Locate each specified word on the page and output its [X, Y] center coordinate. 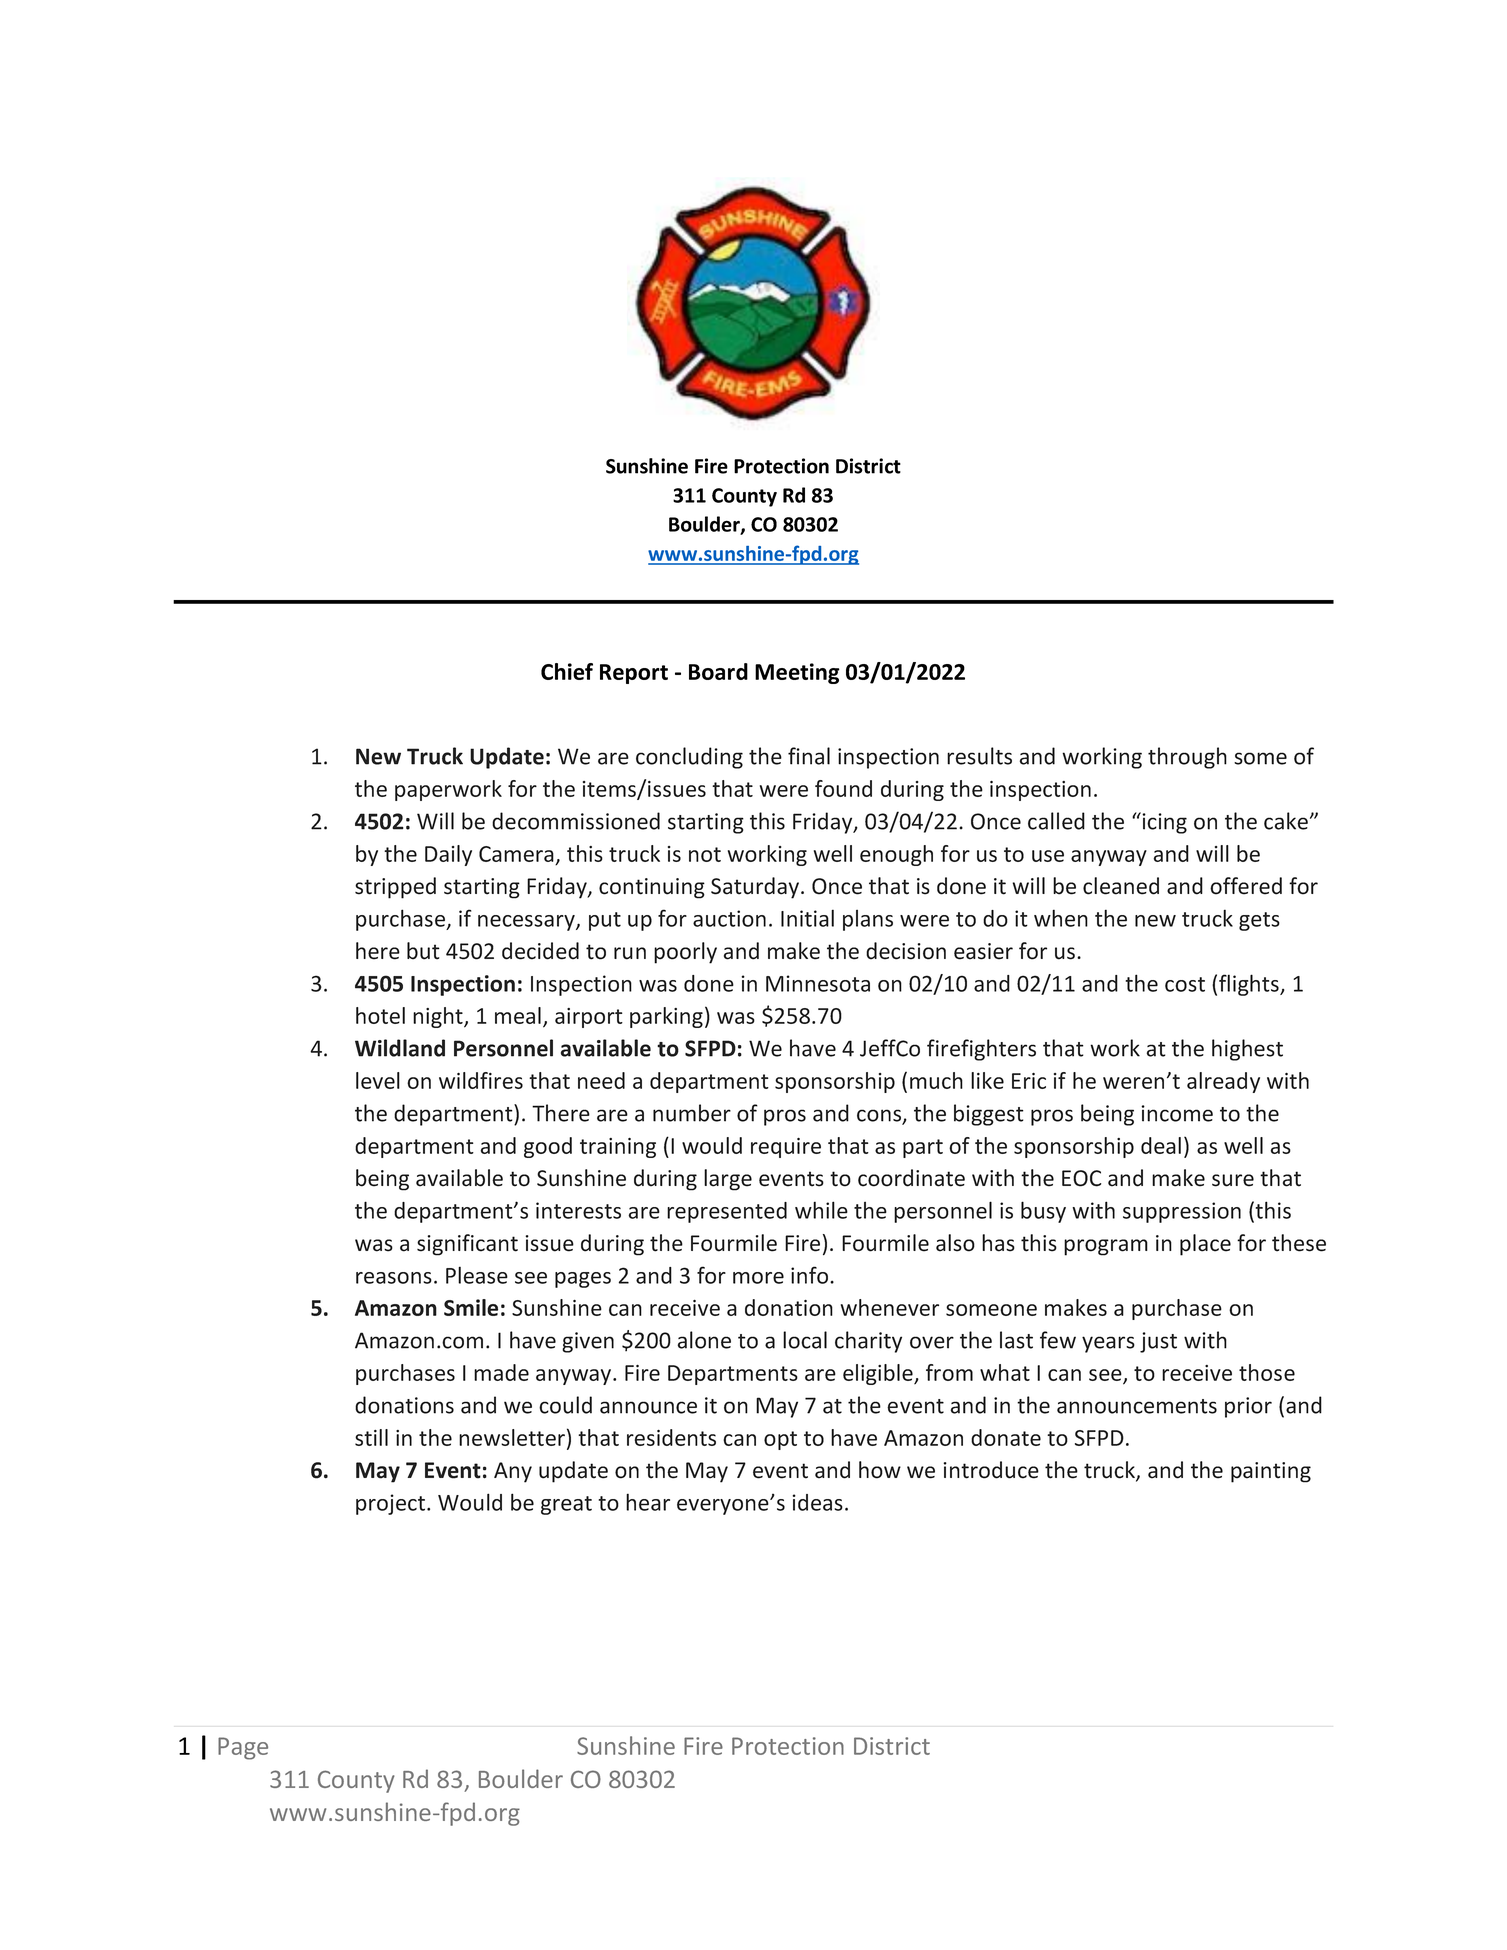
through [1187, 758]
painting [1271, 1472]
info [811, 1275]
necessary [527, 923]
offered [1246, 886]
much [936, 1080]
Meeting [797, 673]
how [880, 1470]
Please [477, 1275]
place [1205, 1245]
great [566, 1505]
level [378, 1080]
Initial [807, 918]
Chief [567, 671]
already [1223, 1082]
